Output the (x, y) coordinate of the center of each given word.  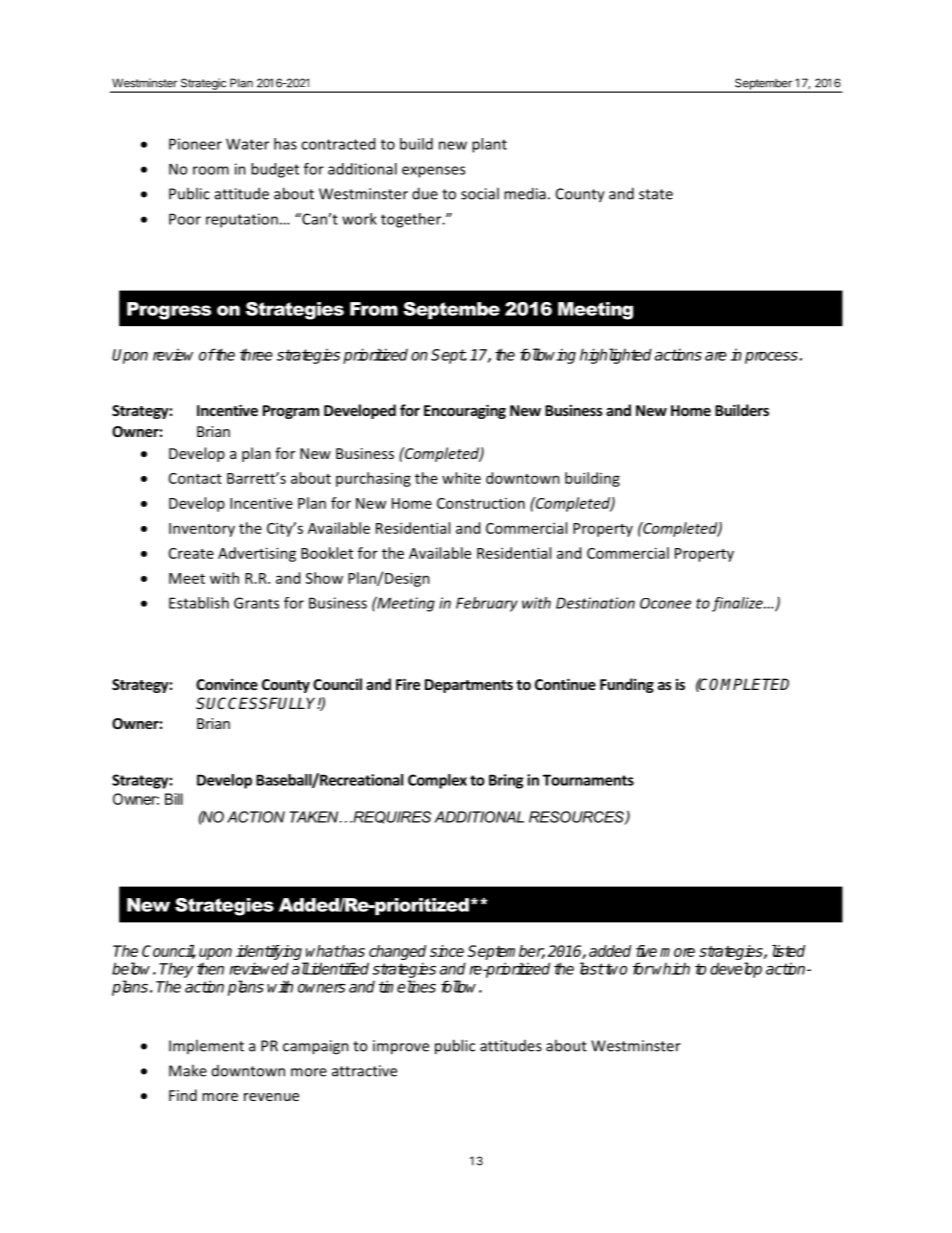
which (670, 968)
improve (401, 1047)
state (656, 194)
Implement (206, 1046)
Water (247, 144)
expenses (433, 172)
